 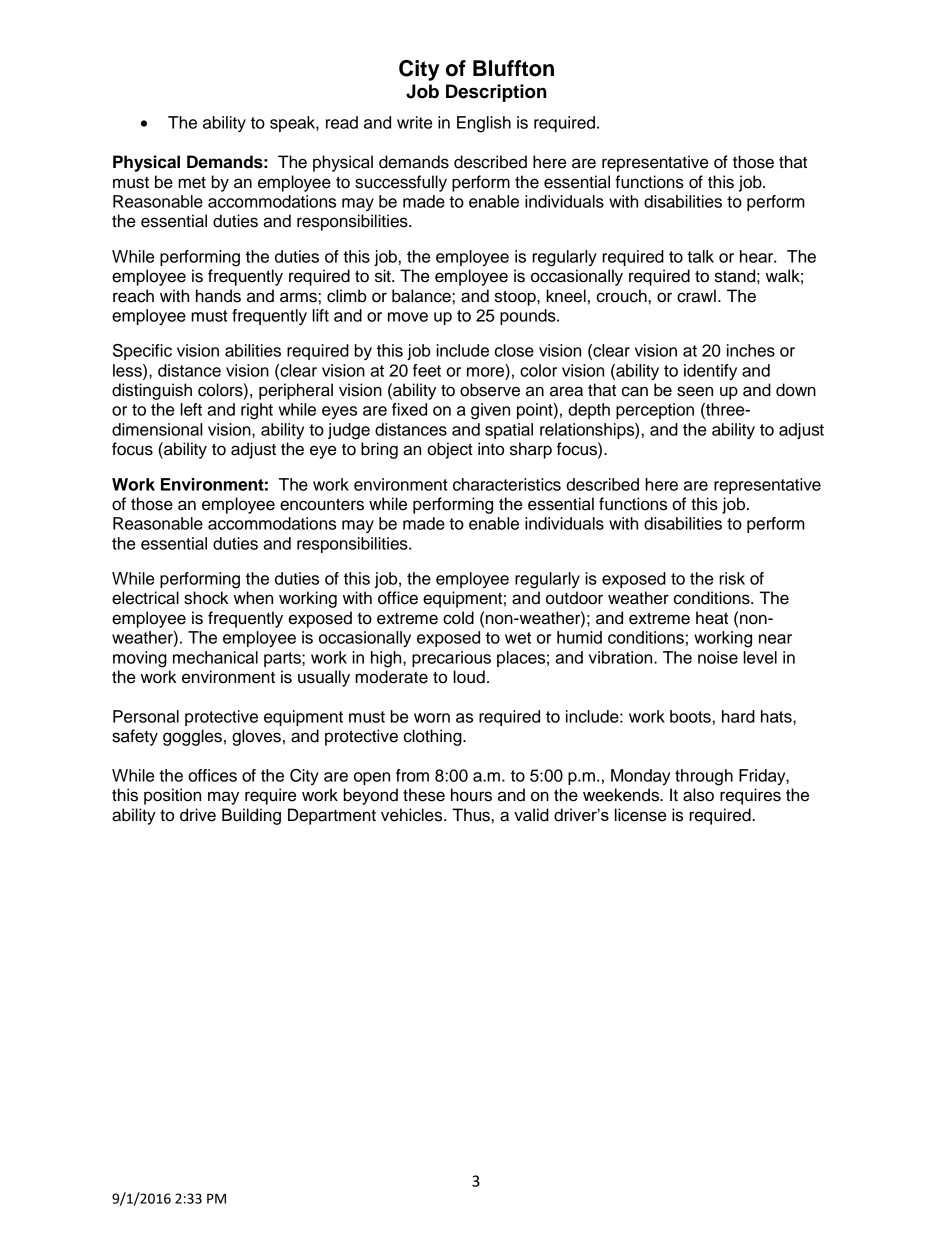 What do you see at coordinates (696, 296) in the screenshot?
I see `crawl` at bounding box center [696, 296].
